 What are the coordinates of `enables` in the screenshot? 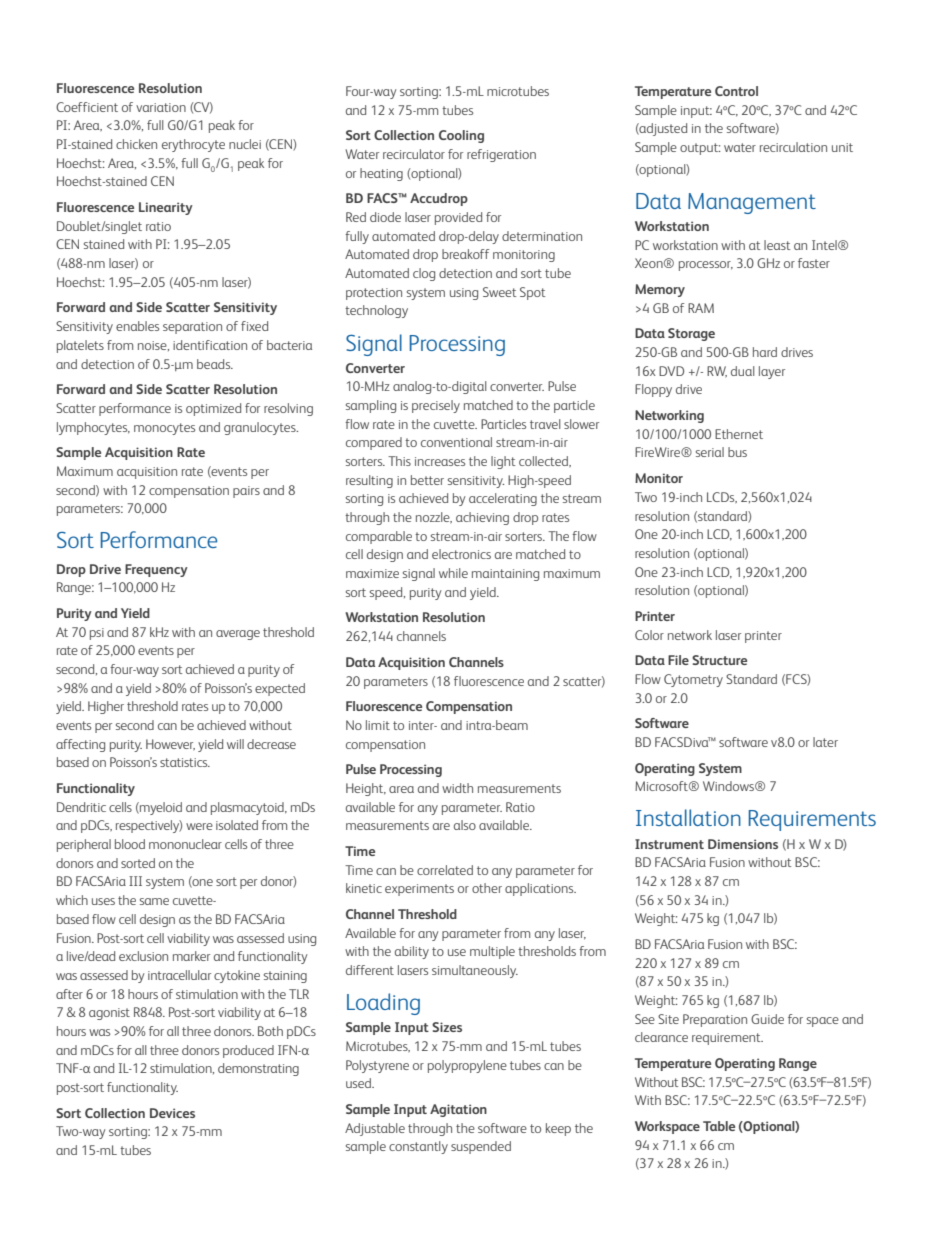 It's located at (137, 326).
